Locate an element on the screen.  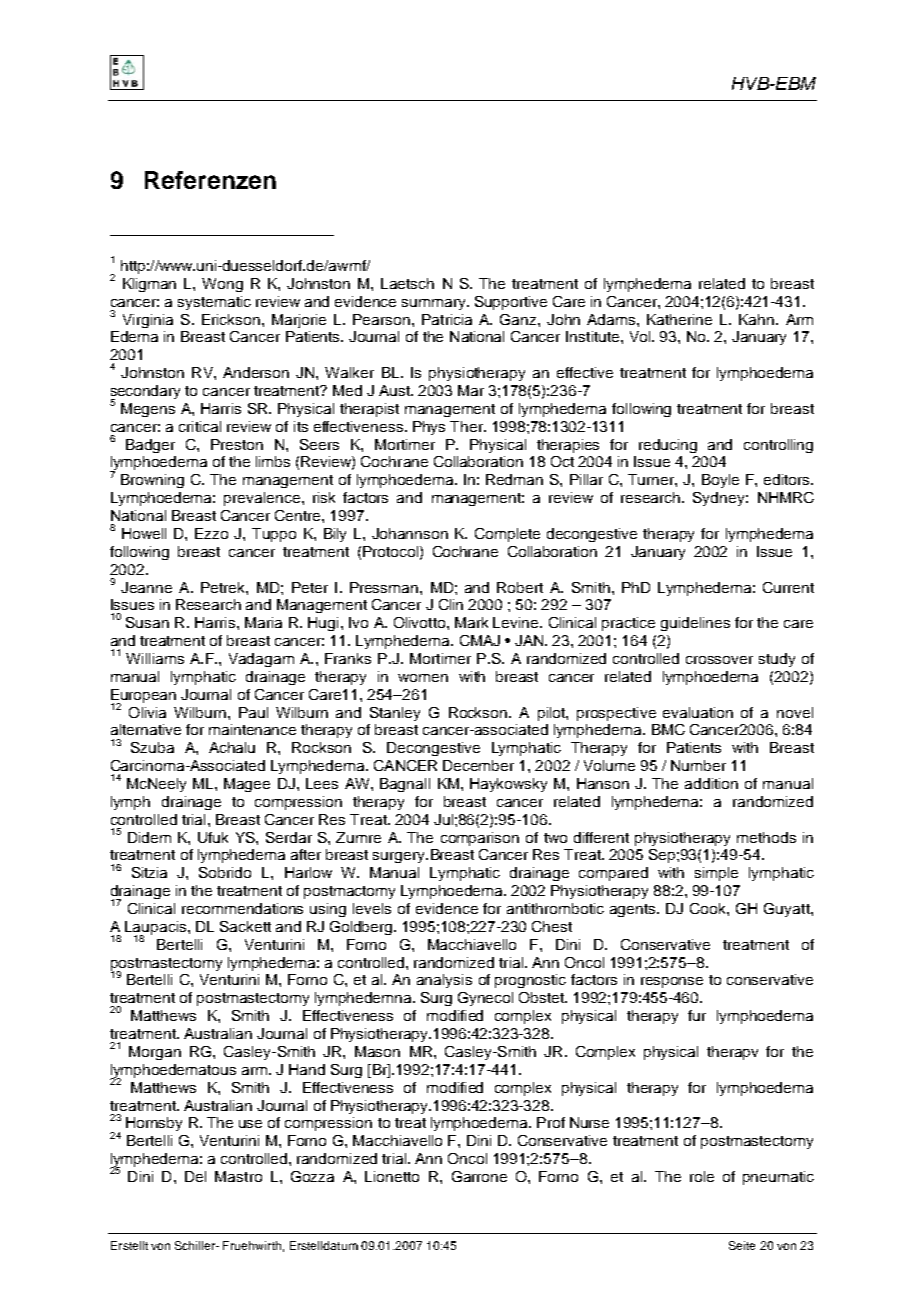
Seite is located at coordinates (742, 1245).
